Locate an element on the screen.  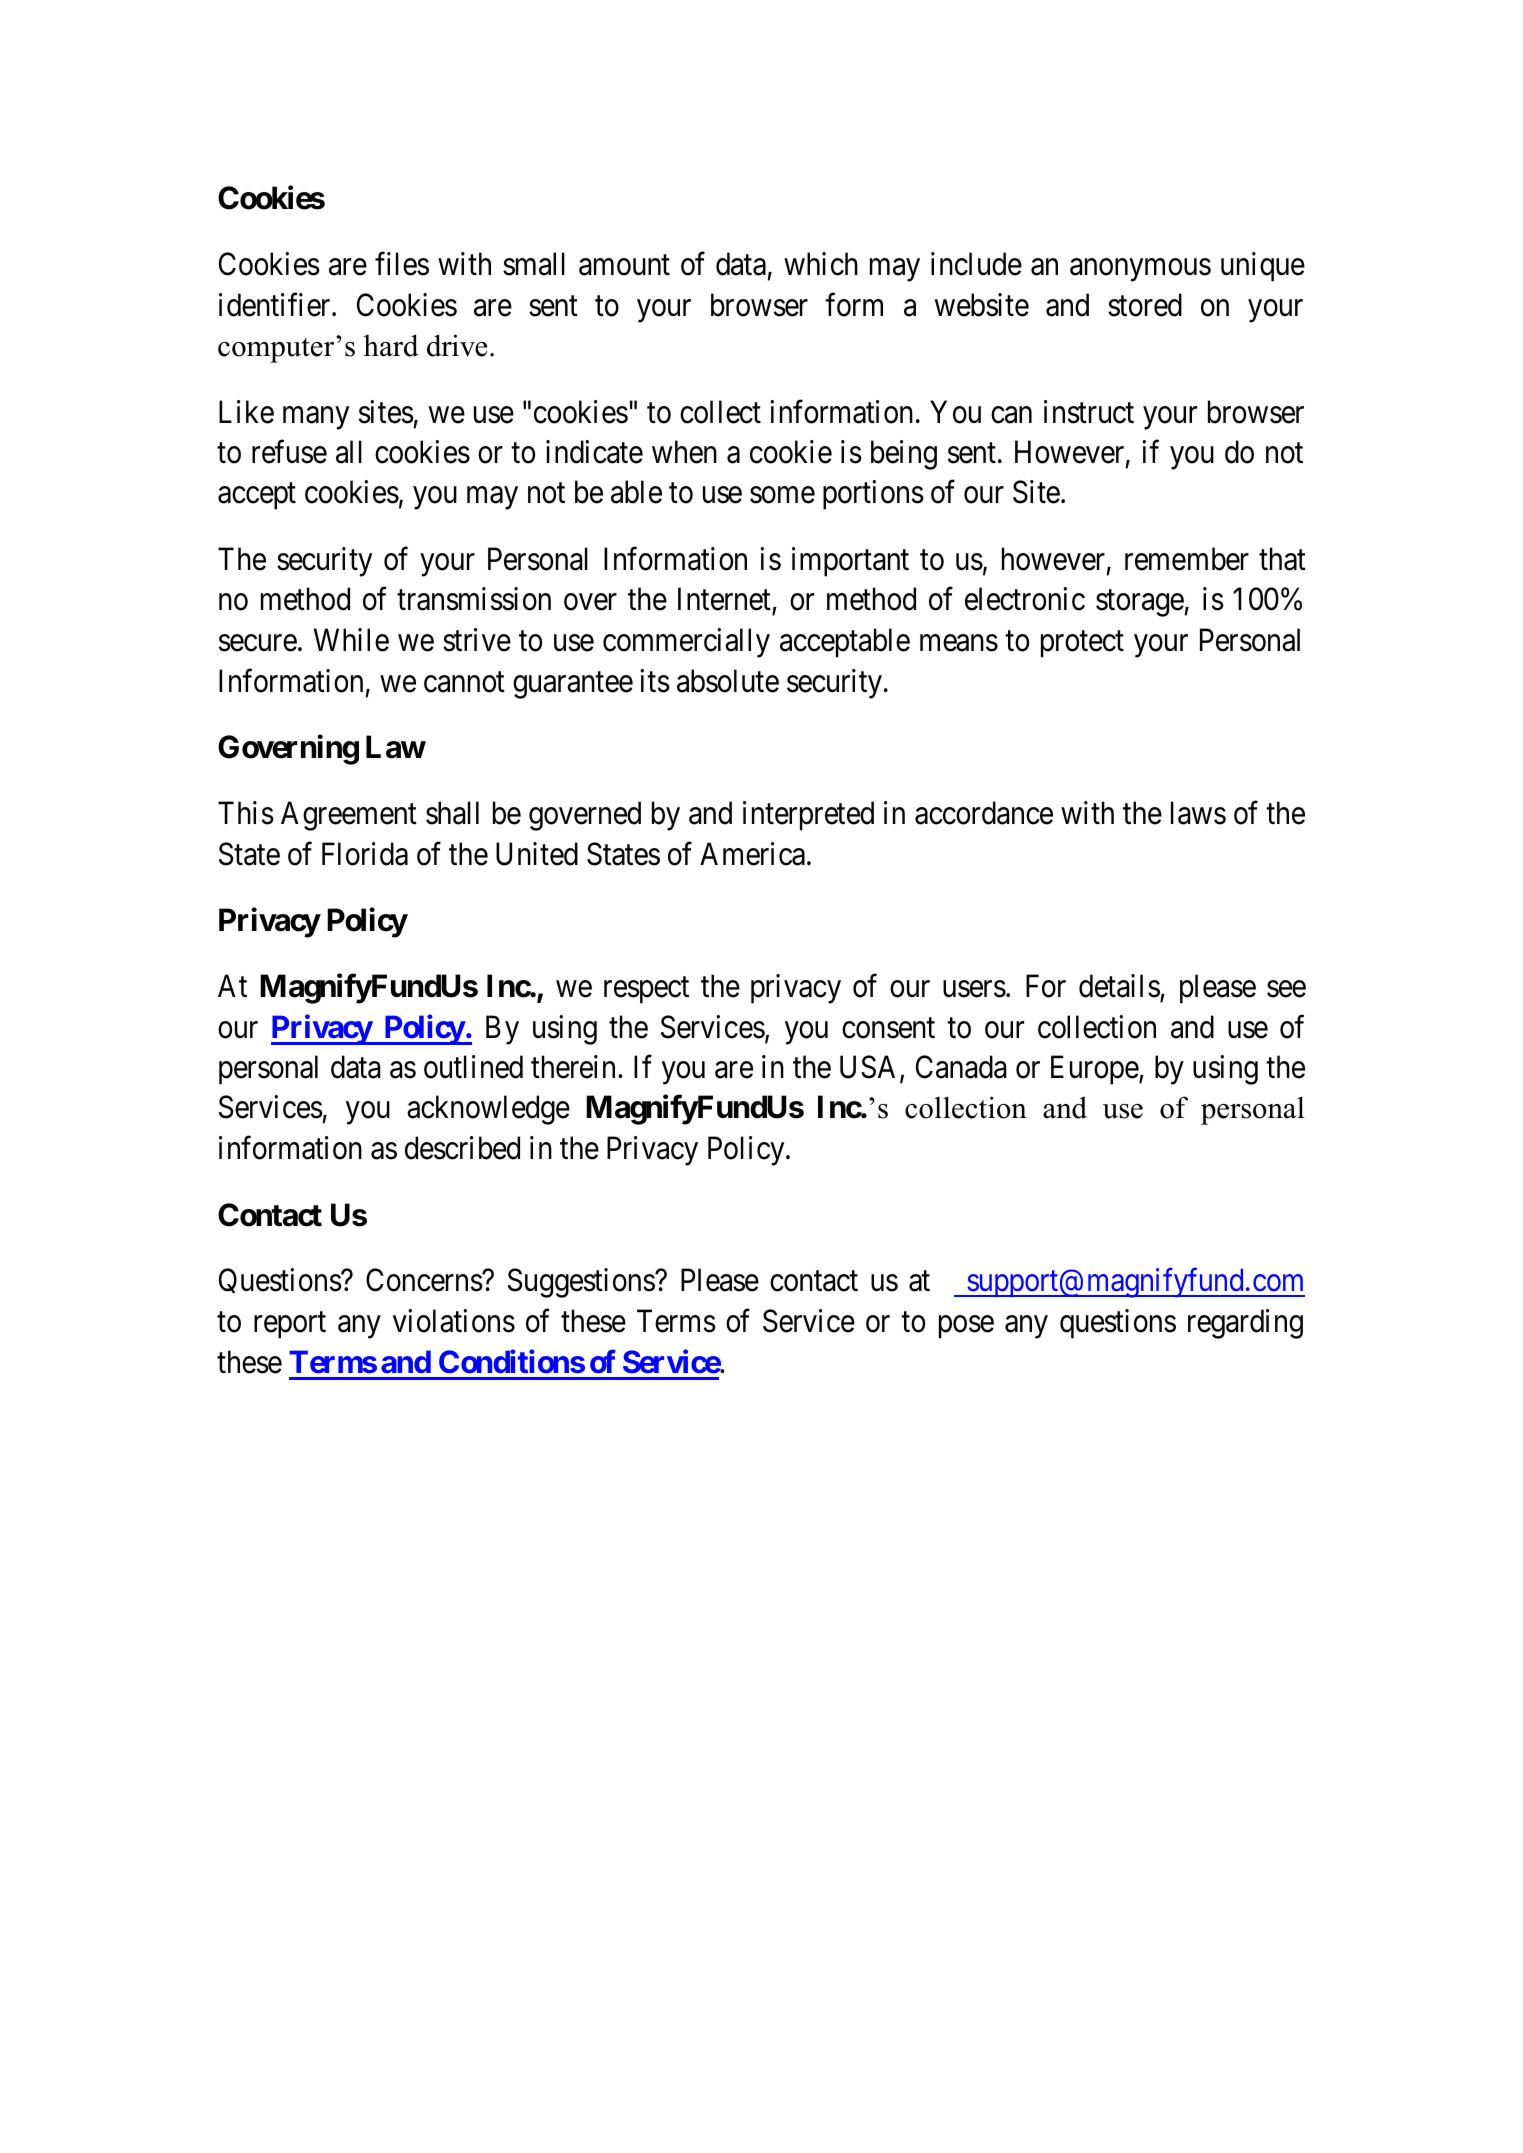
which is located at coordinates (821, 264).
